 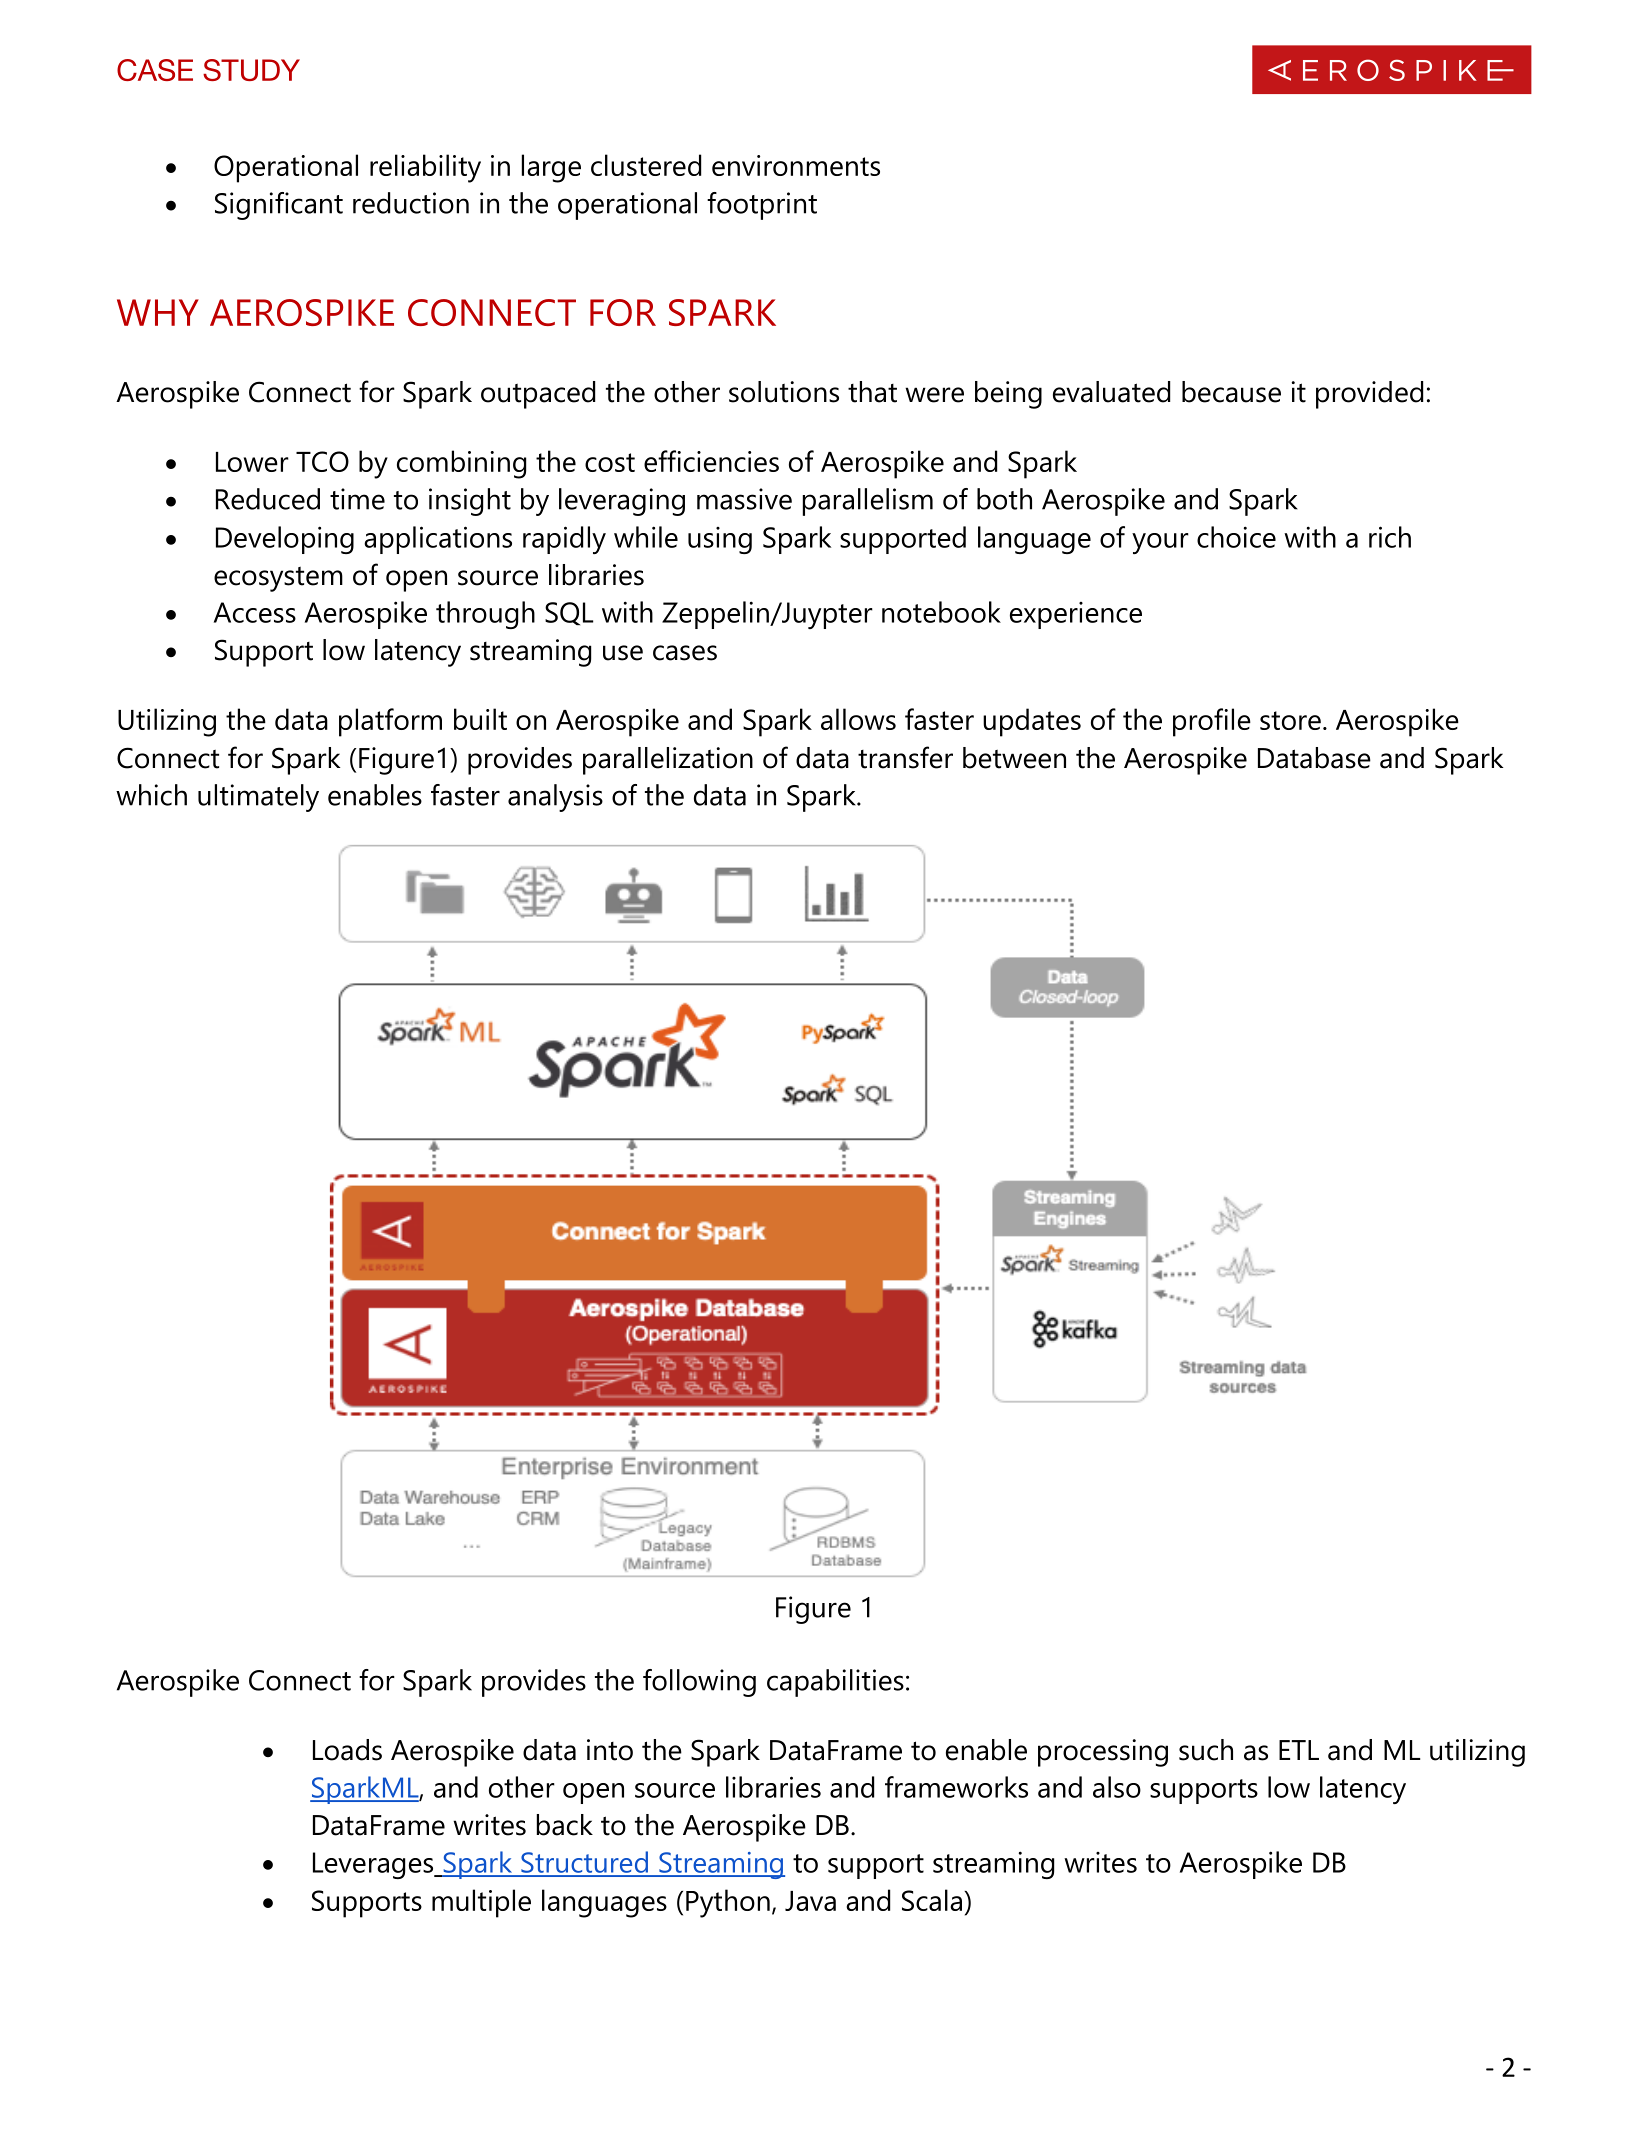 What do you see at coordinates (1212, 722) in the screenshot?
I see `profile` at bounding box center [1212, 722].
